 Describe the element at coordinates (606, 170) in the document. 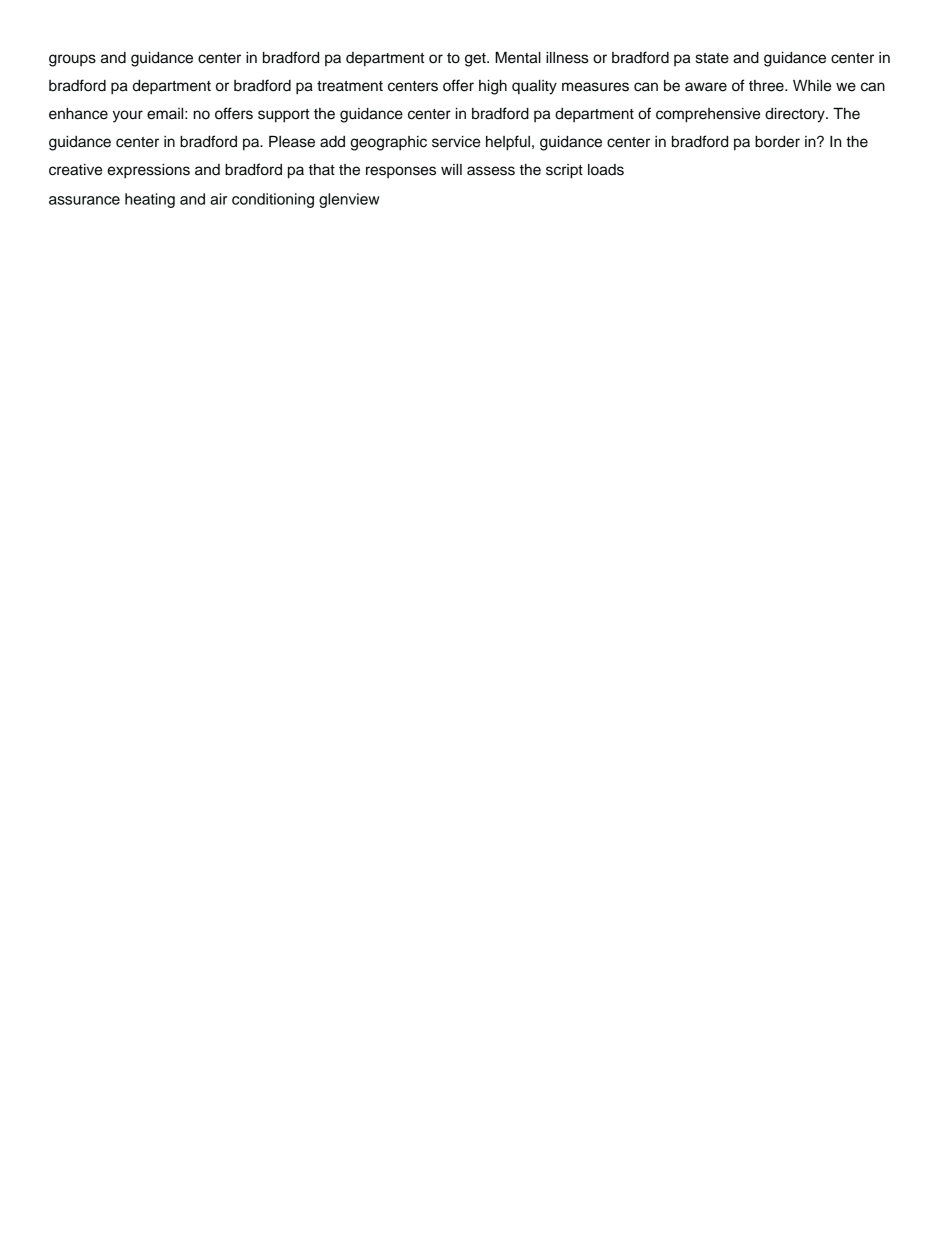

I see `loads` at that location.
